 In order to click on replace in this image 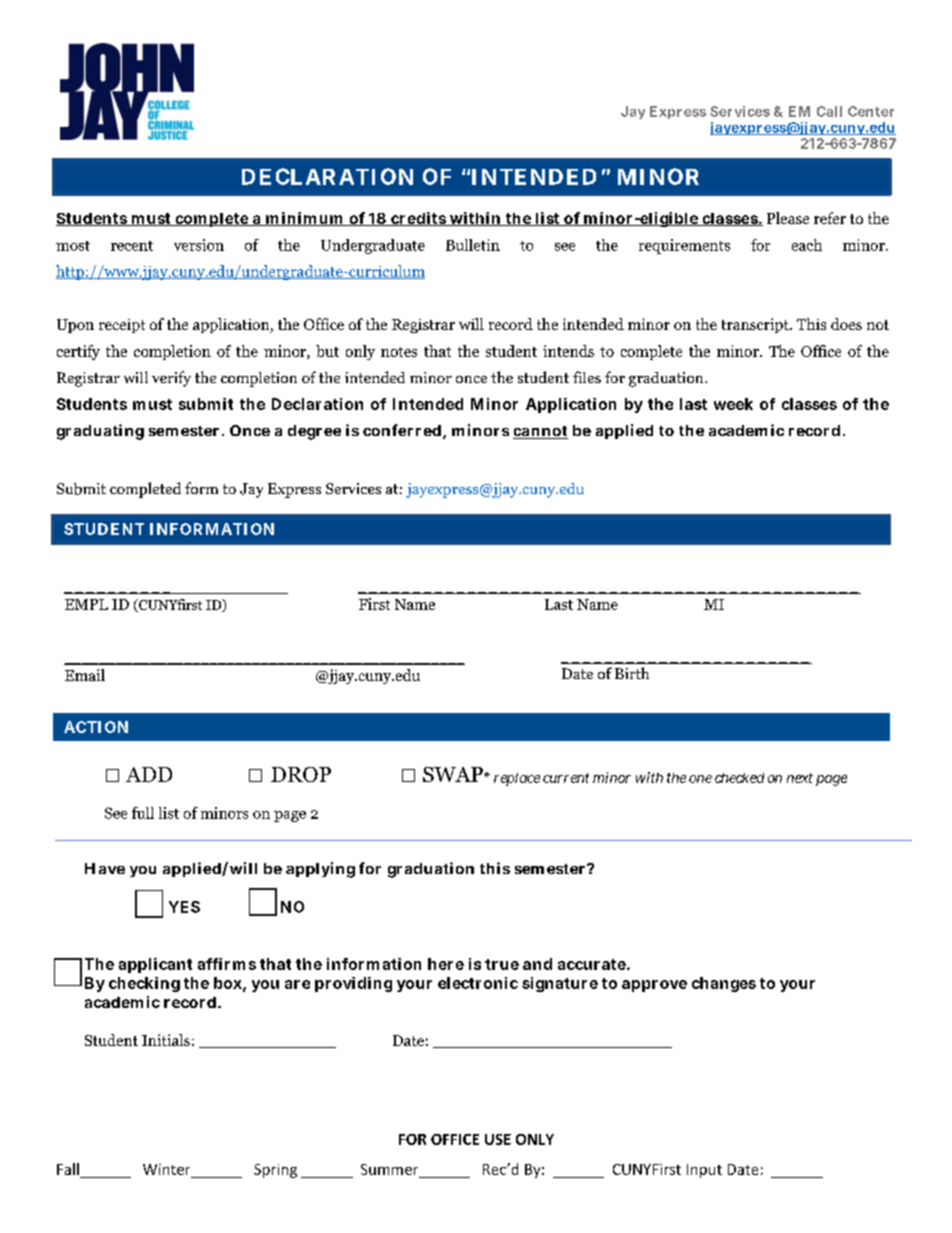, I will do `click(517, 779)`.
